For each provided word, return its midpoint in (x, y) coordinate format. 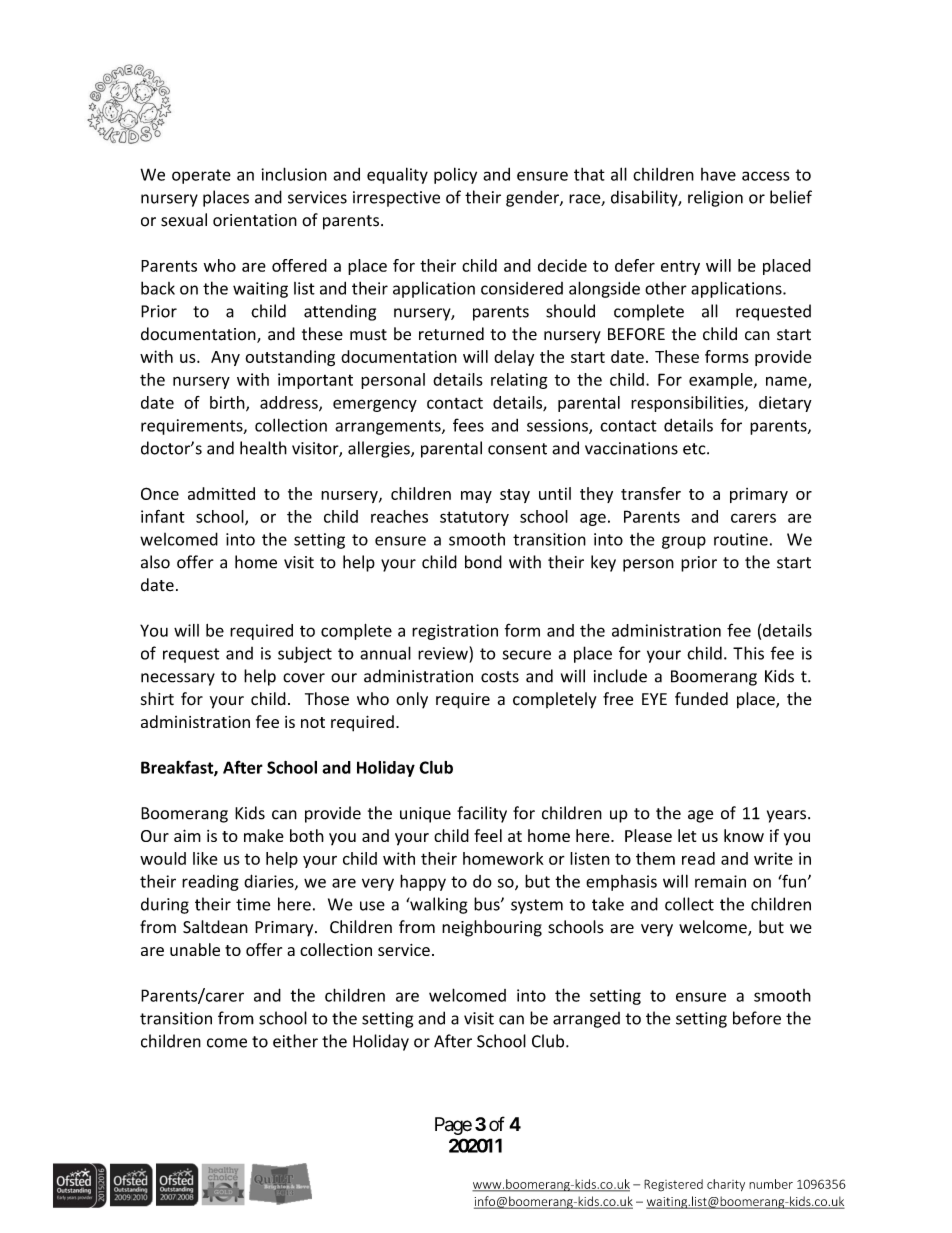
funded (701, 699)
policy (455, 175)
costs (500, 677)
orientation (255, 220)
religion (715, 198)
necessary (178, 679)
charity (726, 1185)
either (295, 1041)
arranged (586, 1020)
